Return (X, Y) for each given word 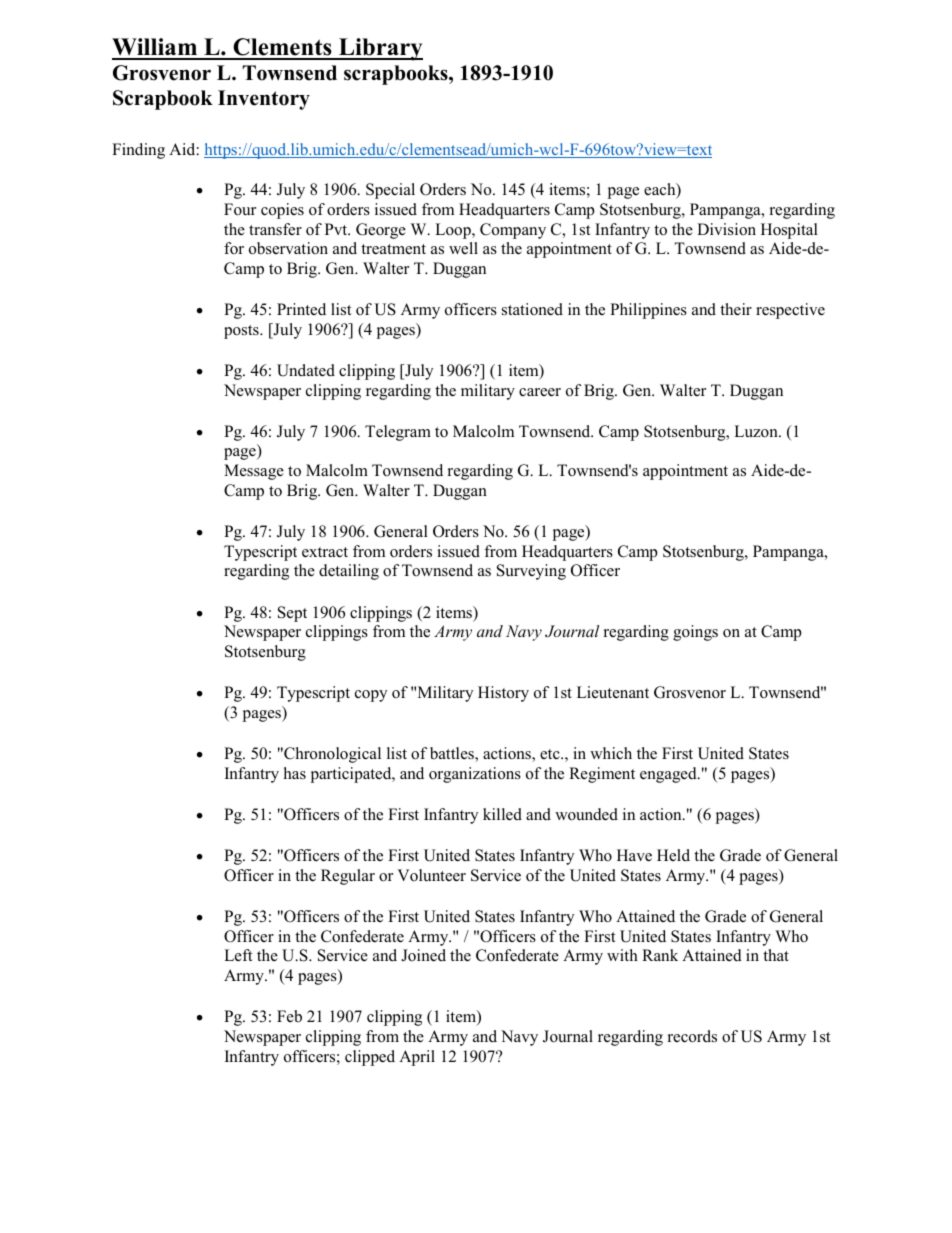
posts (242, 332)
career (540, 392)
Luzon (757, 431)
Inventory (264, 100)
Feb (289, 1016)
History (503, 694)
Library (380, 49)
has (295, 773)
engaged (669, 775)
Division (726, 229)
